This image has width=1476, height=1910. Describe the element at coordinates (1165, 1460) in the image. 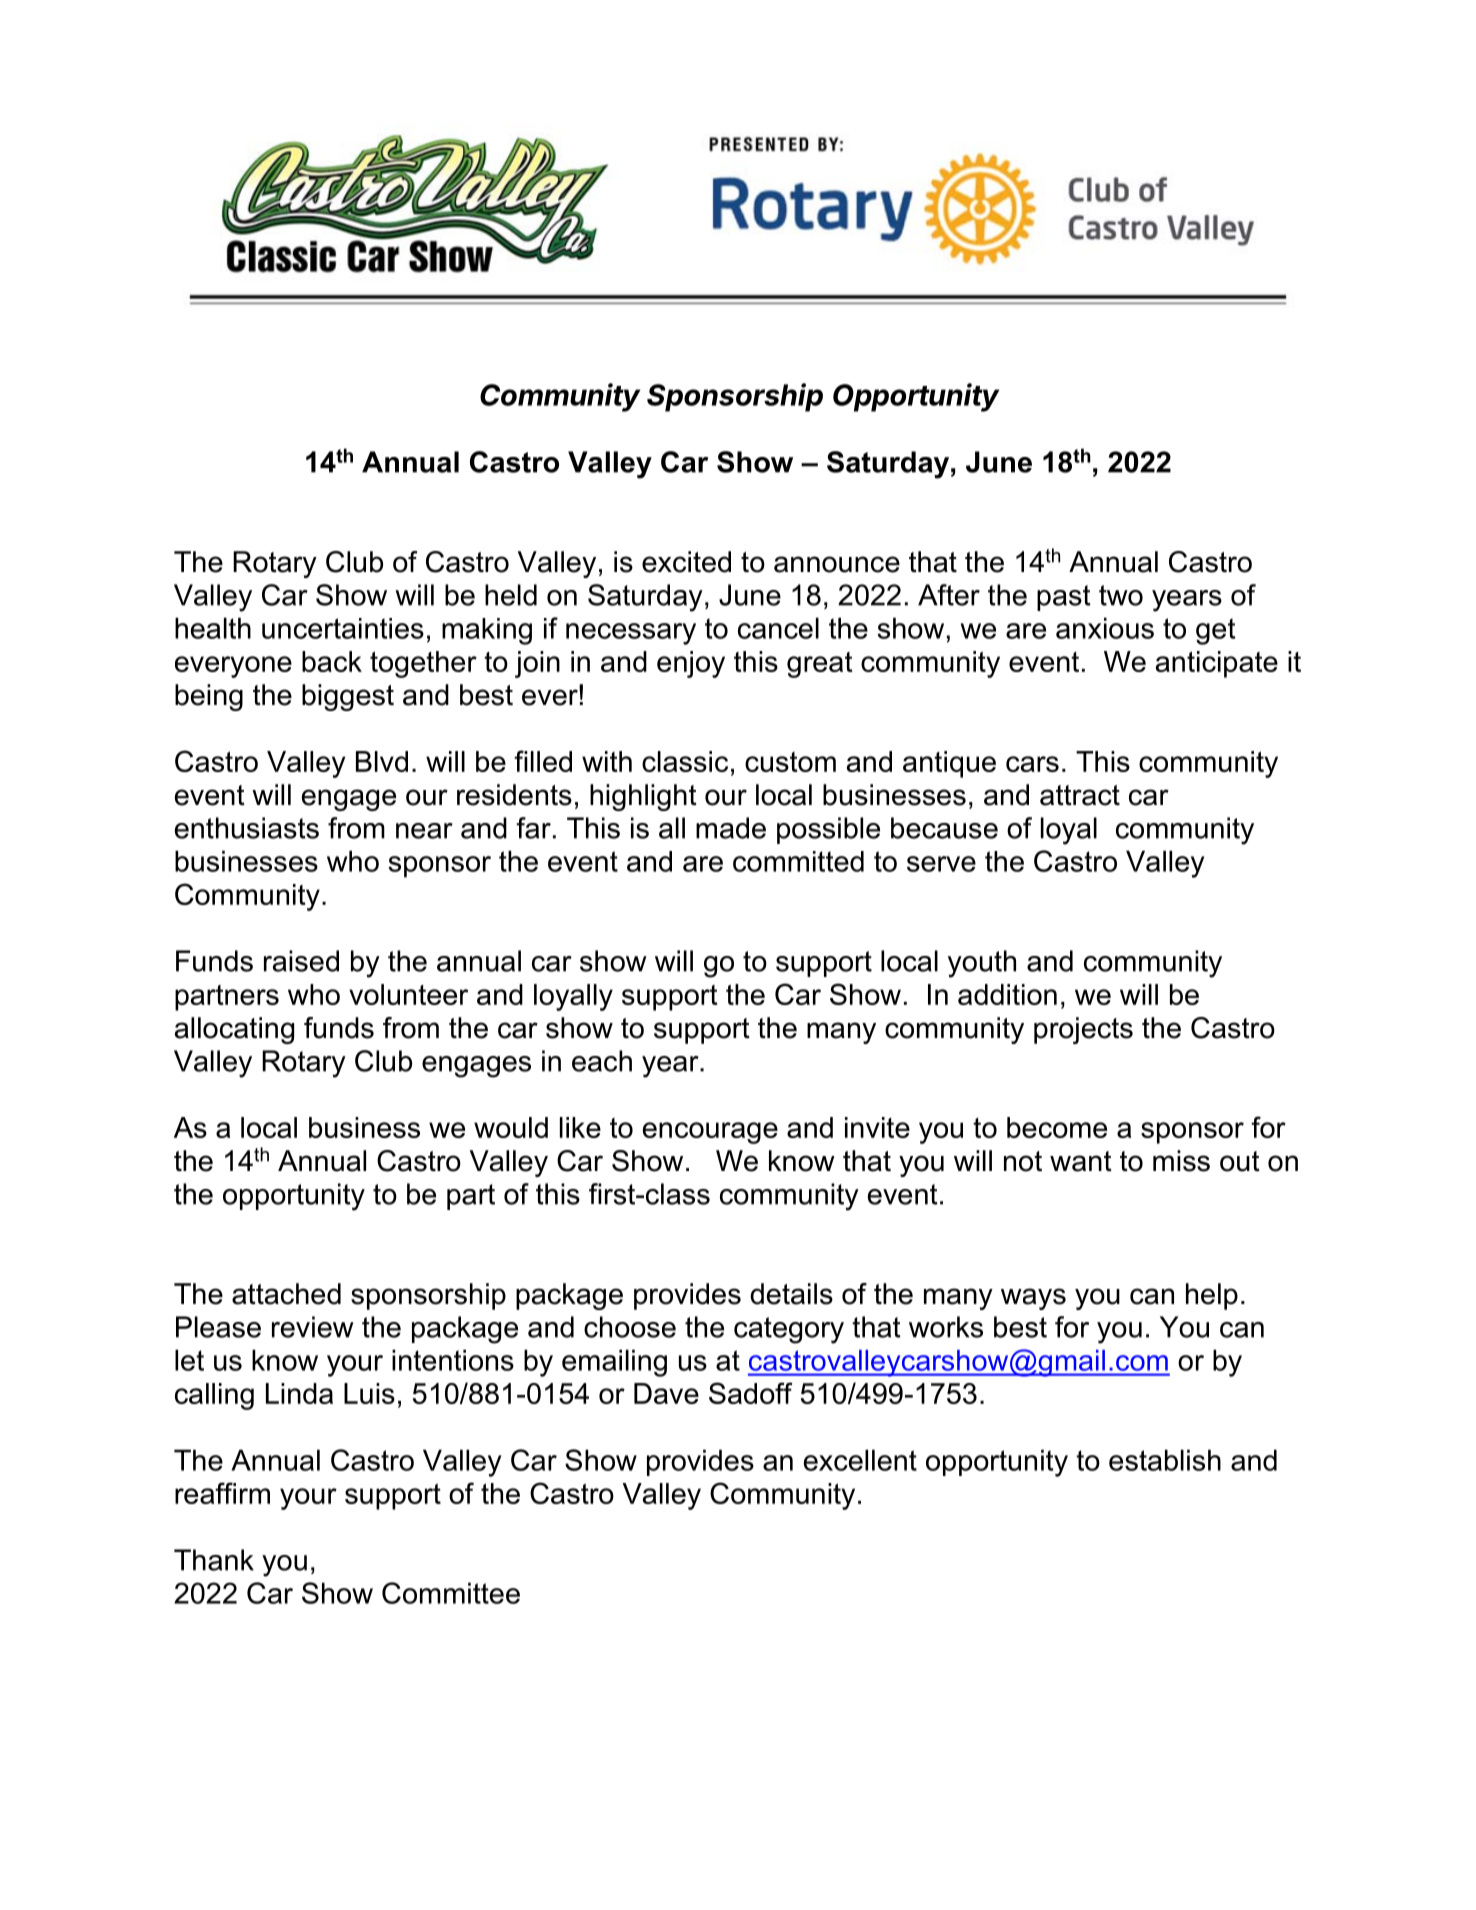

I see `establish` at that location.
